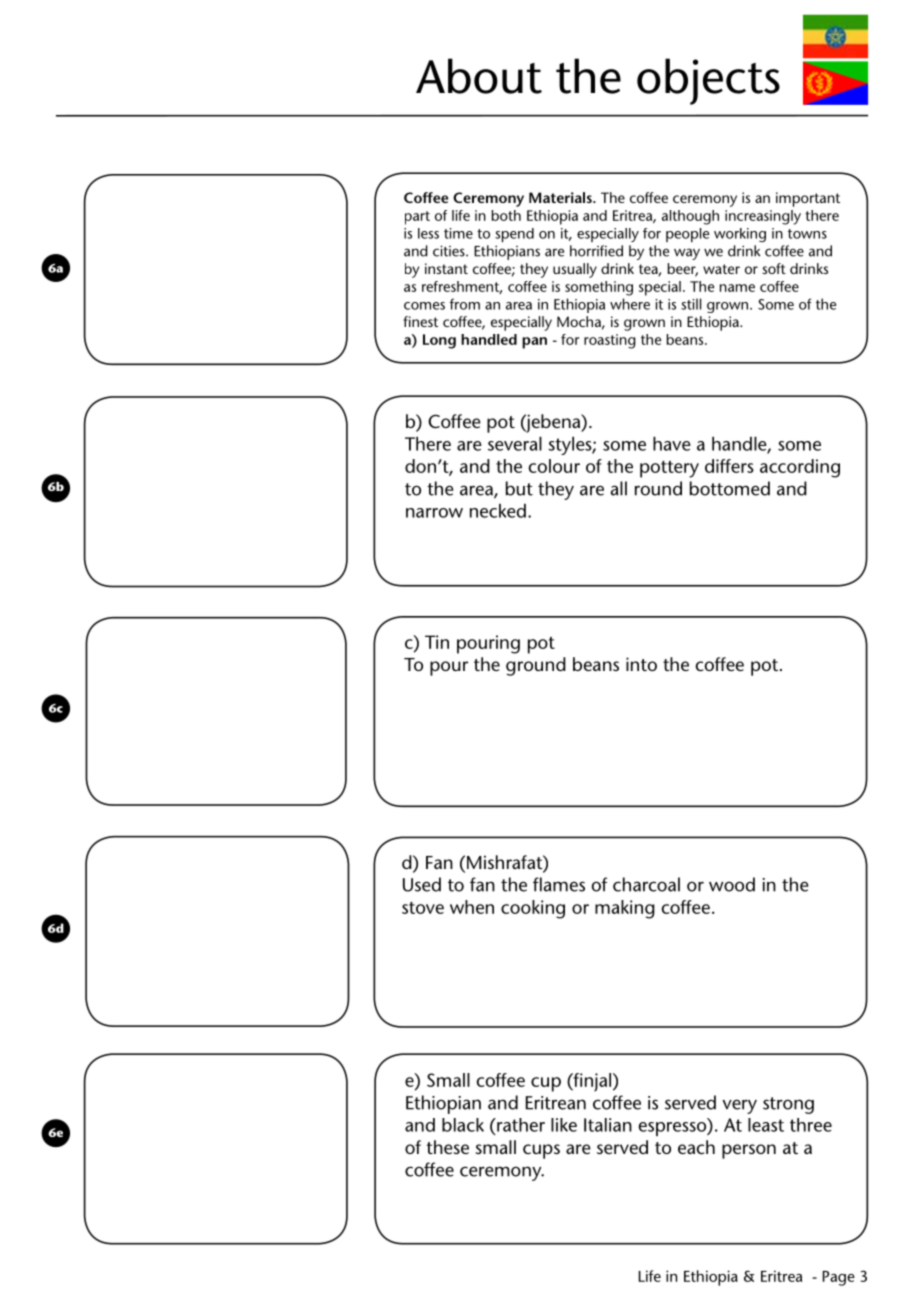  Describe the element at coordinates (800, 468) in the screenshot. I see `according` at that location.
